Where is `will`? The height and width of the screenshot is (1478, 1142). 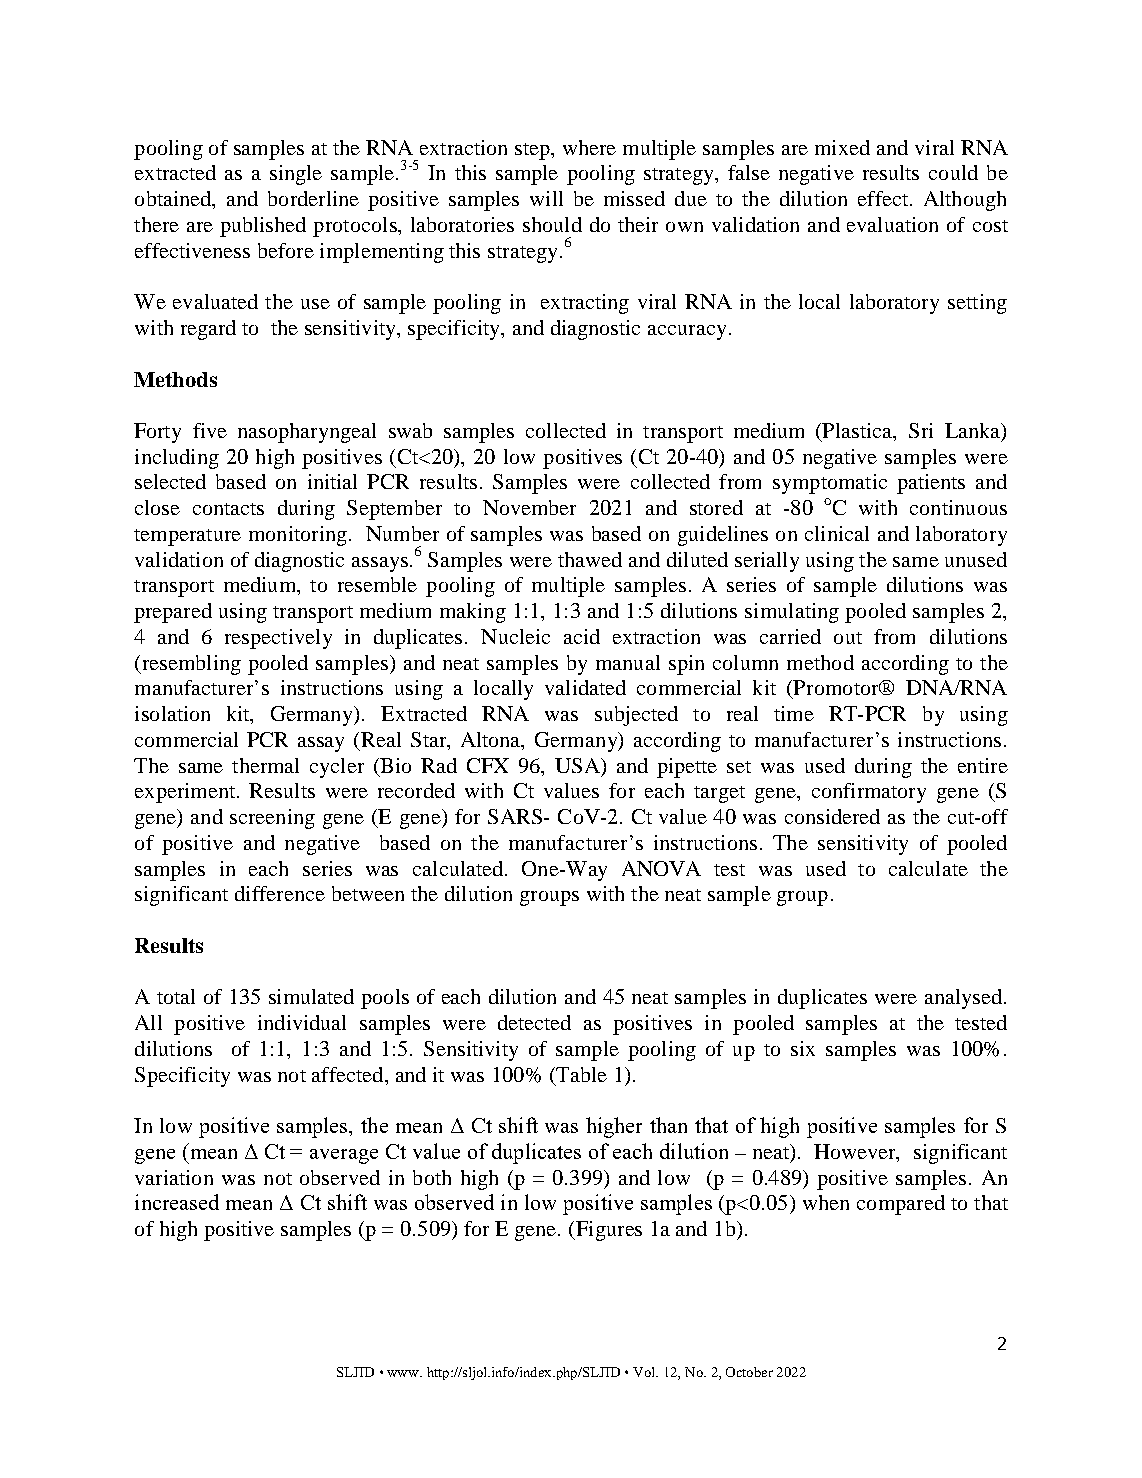 will is located at coordinates (546, 198).
